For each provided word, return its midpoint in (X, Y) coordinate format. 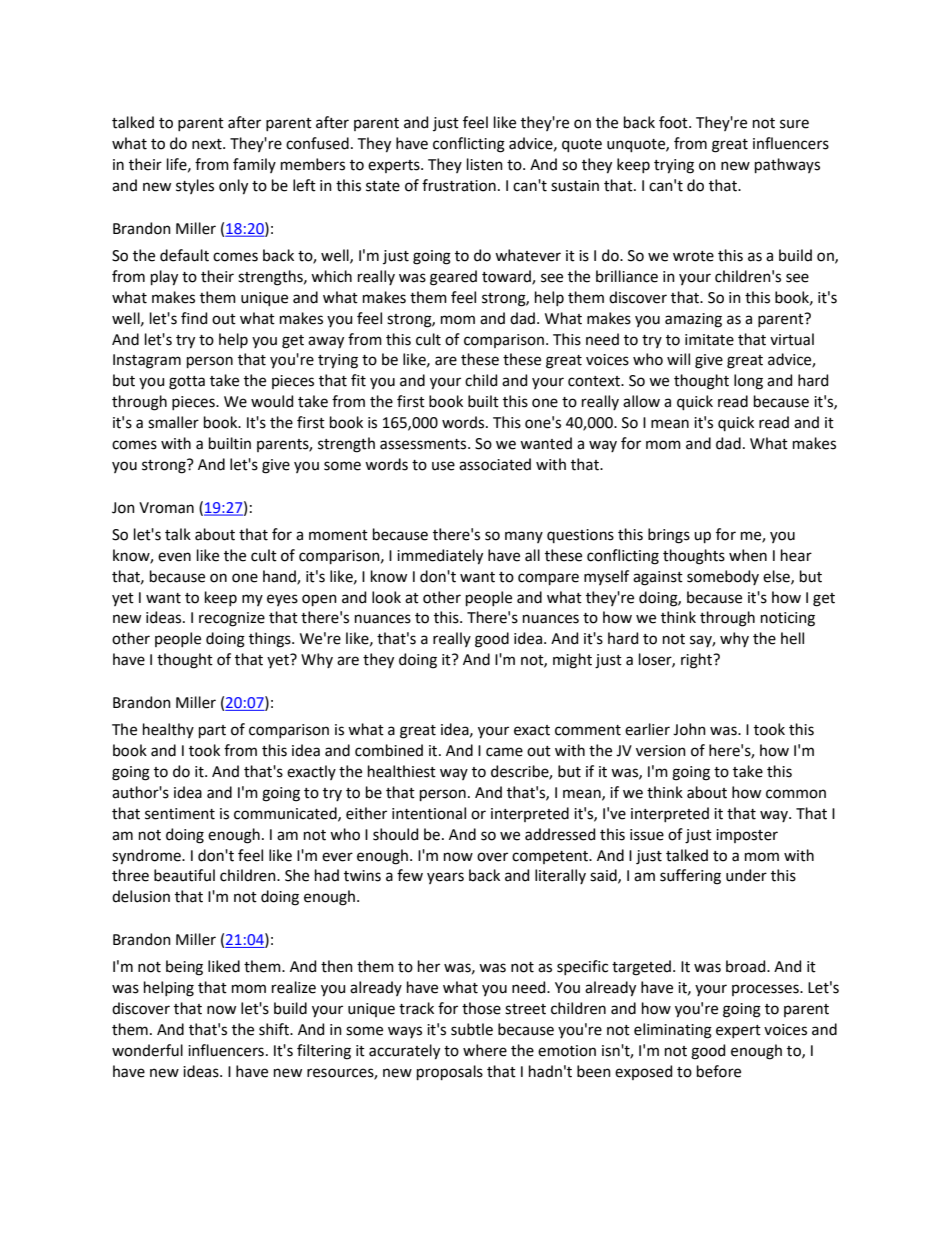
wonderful (147, 1050)
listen (485, 164)
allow (641, 401)
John (689, 729)
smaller (173, 422)
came (504, 752)
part (212, 731)
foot (674, 122)
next (208, 144)
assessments (424, 444)
